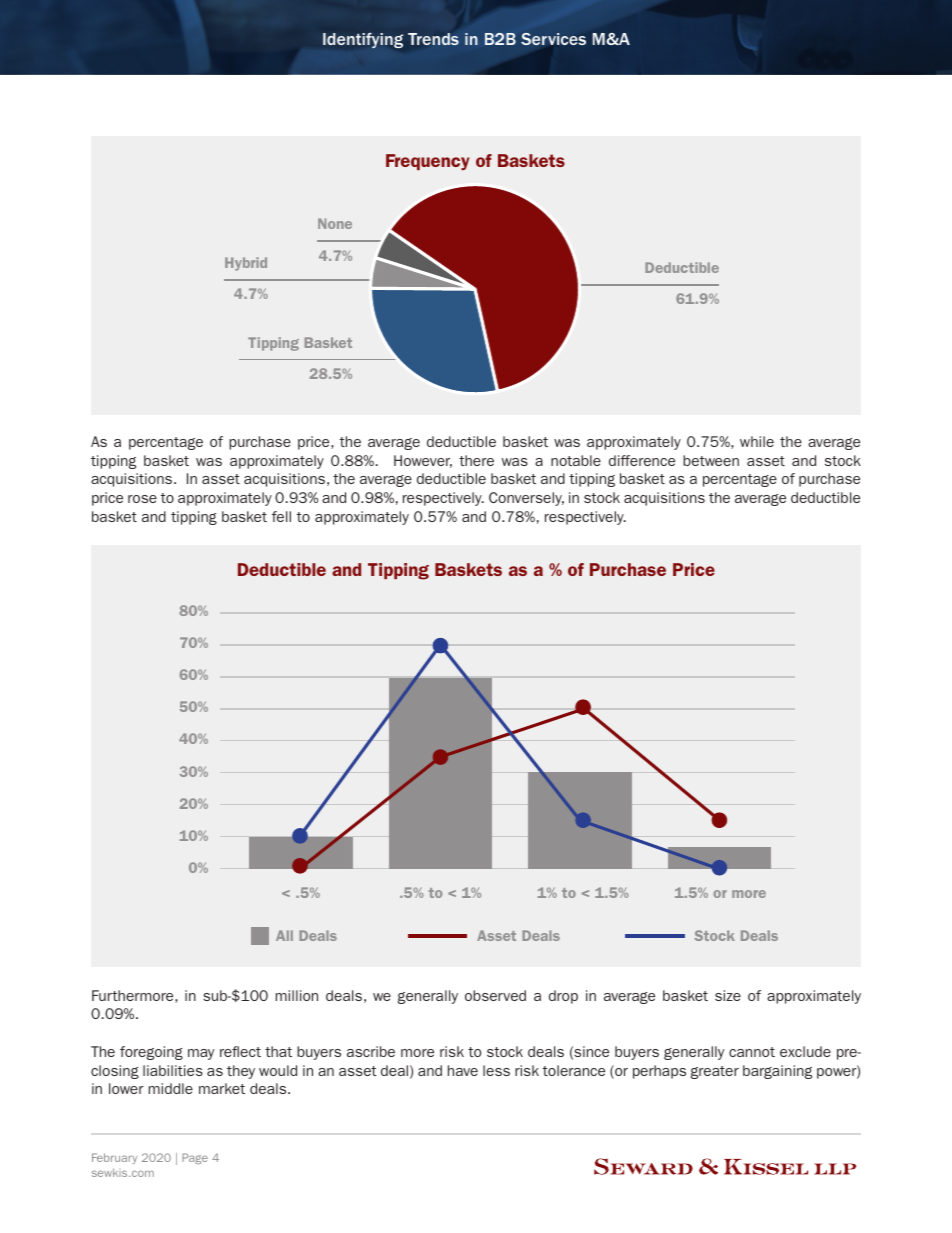 This image has width=952, height=1233. Describe the element at coordinates (297, 995) in the image. I see `million` at that location.
